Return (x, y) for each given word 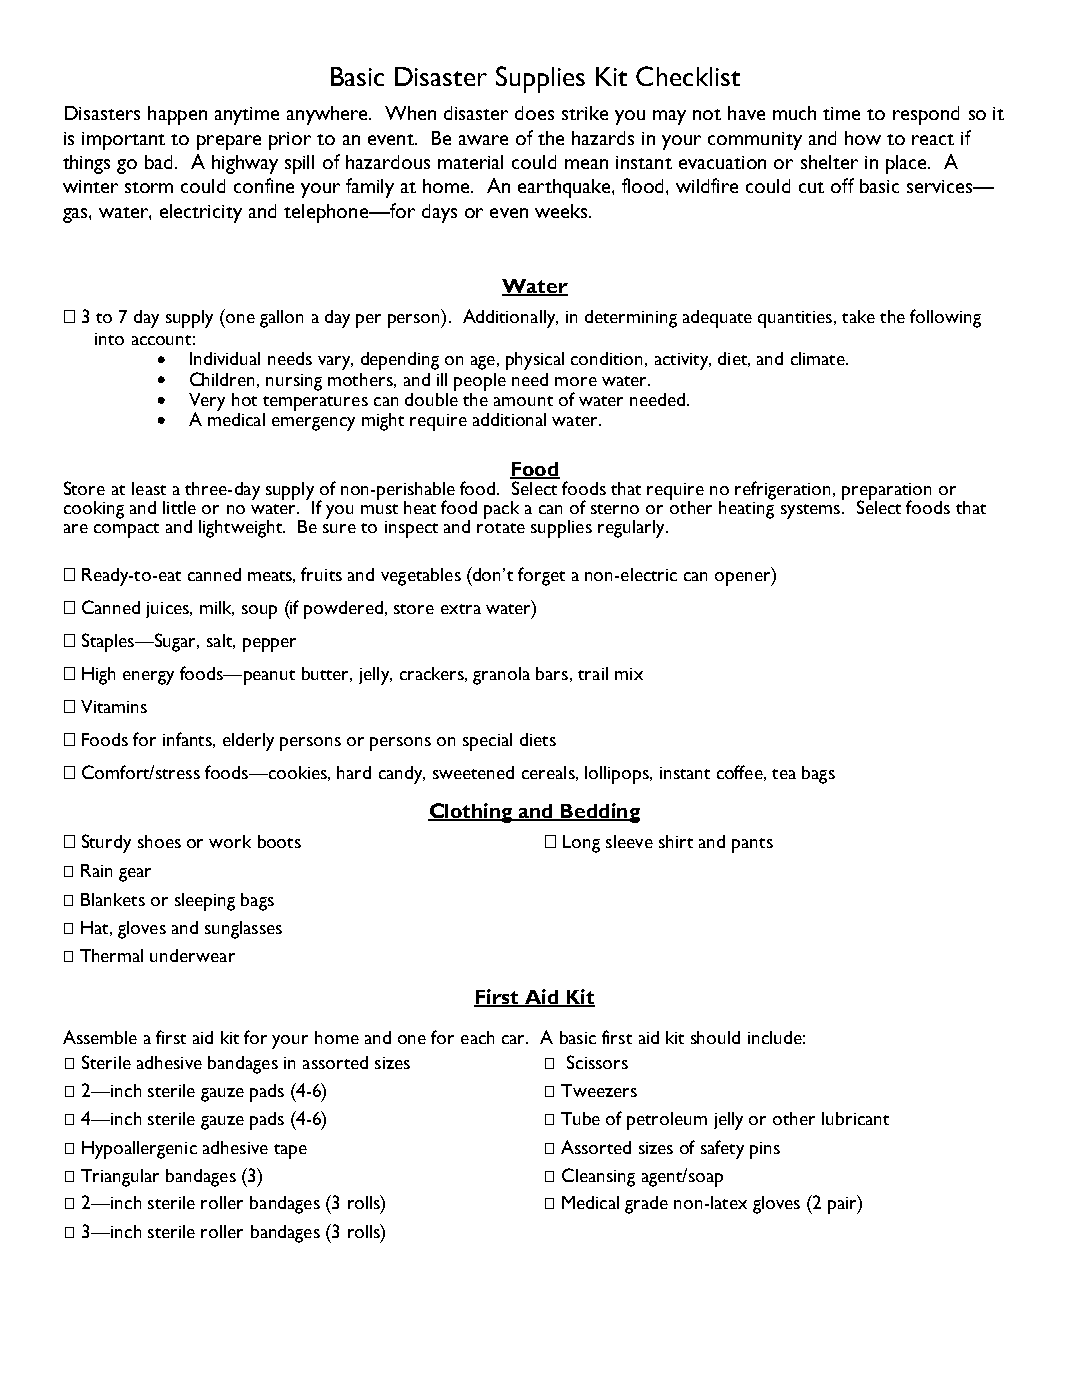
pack (501, 510)
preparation (886, 492)
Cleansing (598, 1177)
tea (784, 774)
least (149, 488)
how (863, 138)
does (534, 113)
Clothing (471, 813)
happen (177, 115)
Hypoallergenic (139, 1150)
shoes (159, 841)
